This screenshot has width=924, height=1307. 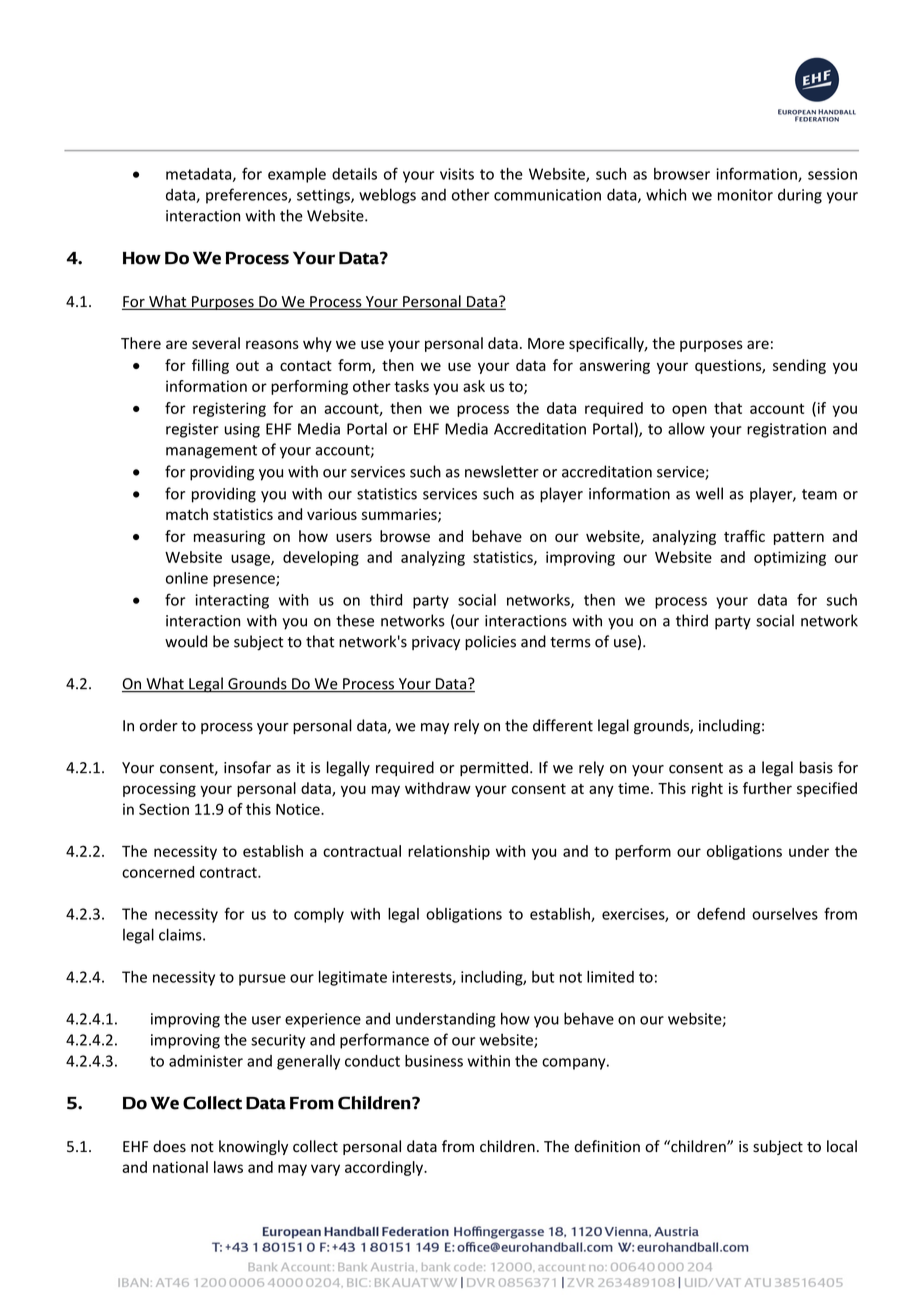 What do you see at coordinates (816, 767) in the screenshot?
I see `basis` at bounding box center [816, 767].
